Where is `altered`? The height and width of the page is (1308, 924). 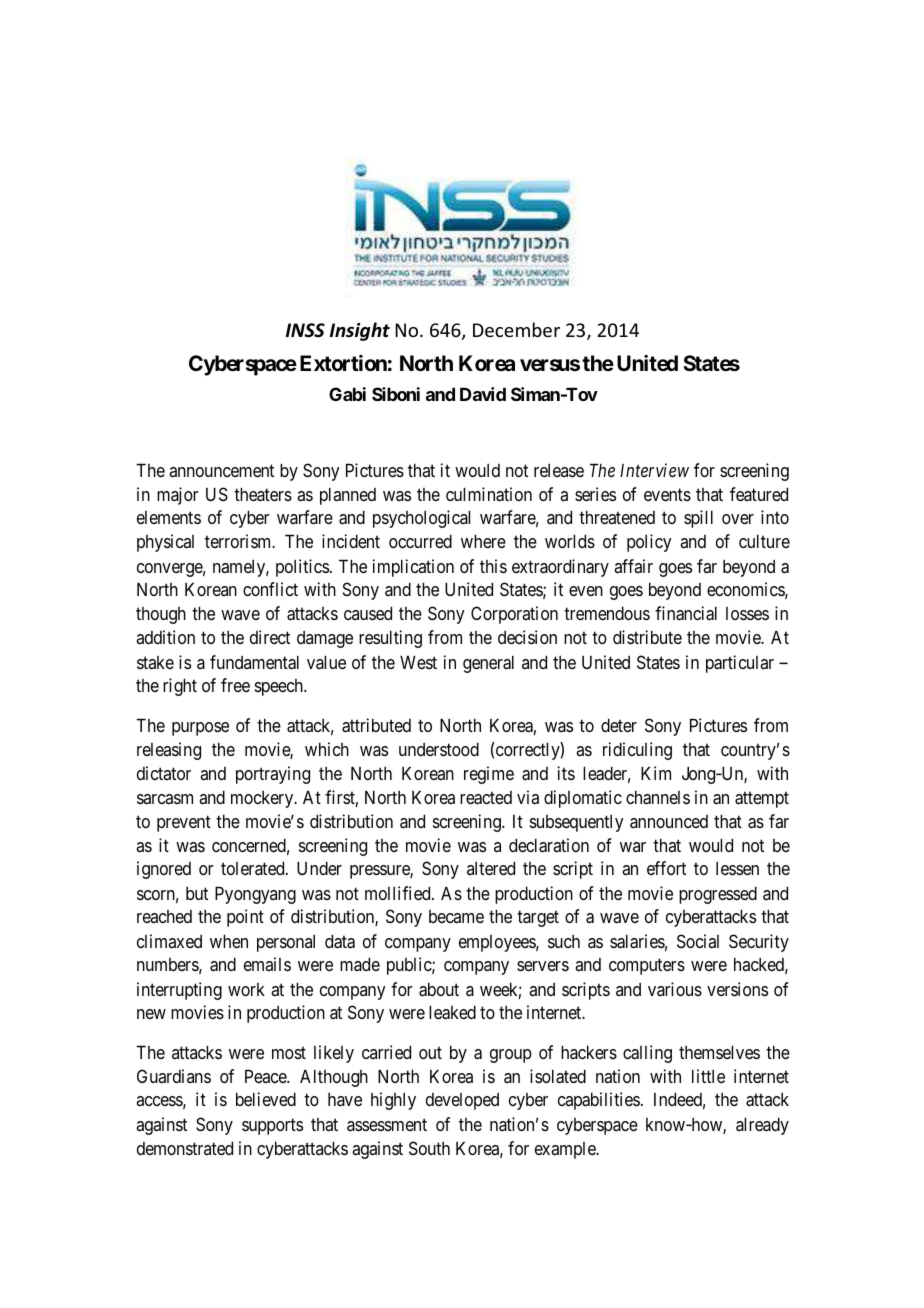 altered is located at coordinates (491, 868).
